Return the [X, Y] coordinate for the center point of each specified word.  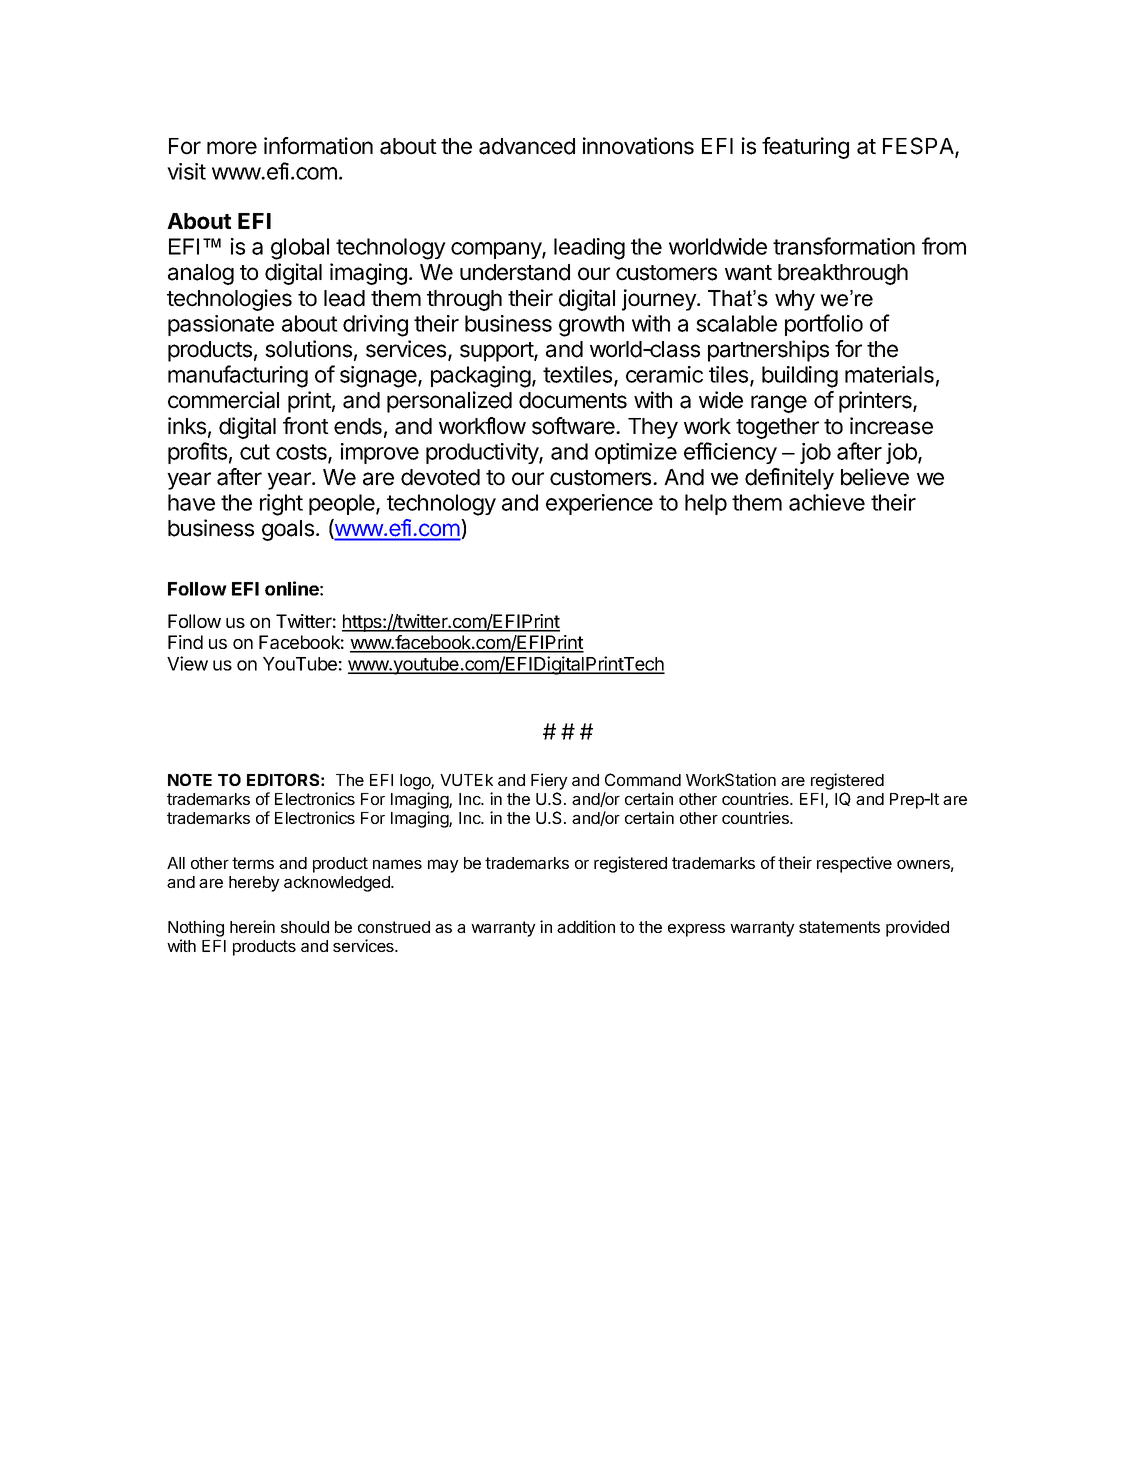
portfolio [824, 325]
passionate [221, 325]
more [232, 148]
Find [185, 642]
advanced [527, 146]
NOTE [190, 779]
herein [252, 926]
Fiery [549, 781]
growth [591, 326]
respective [854, 864]
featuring [805, 148]
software [574, 426]
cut [255, 452]
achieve [827, 502]
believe [875, 477]
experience [599, 504]
